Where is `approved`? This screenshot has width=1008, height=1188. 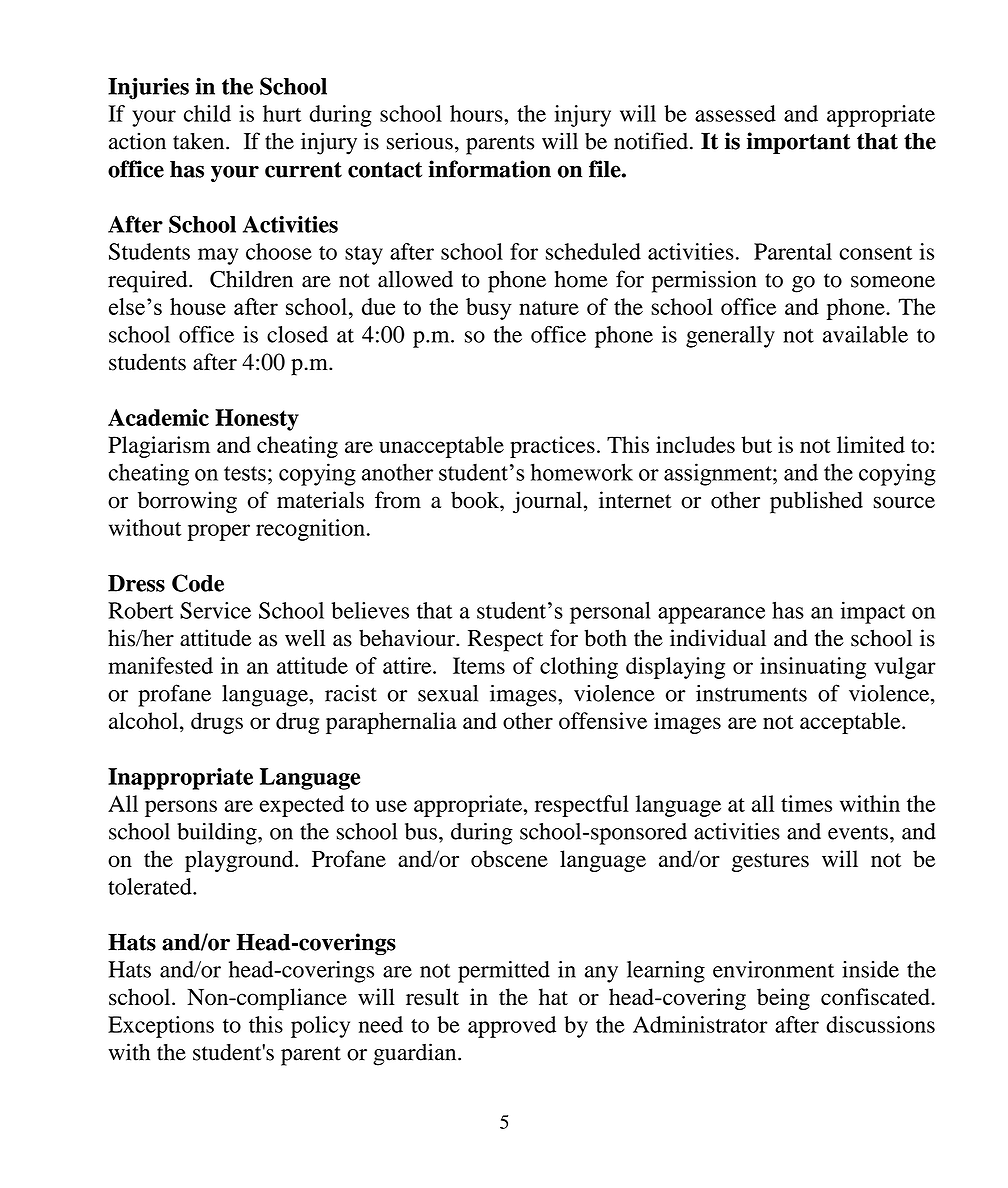 approved is located at coordinates (512, 1027).
